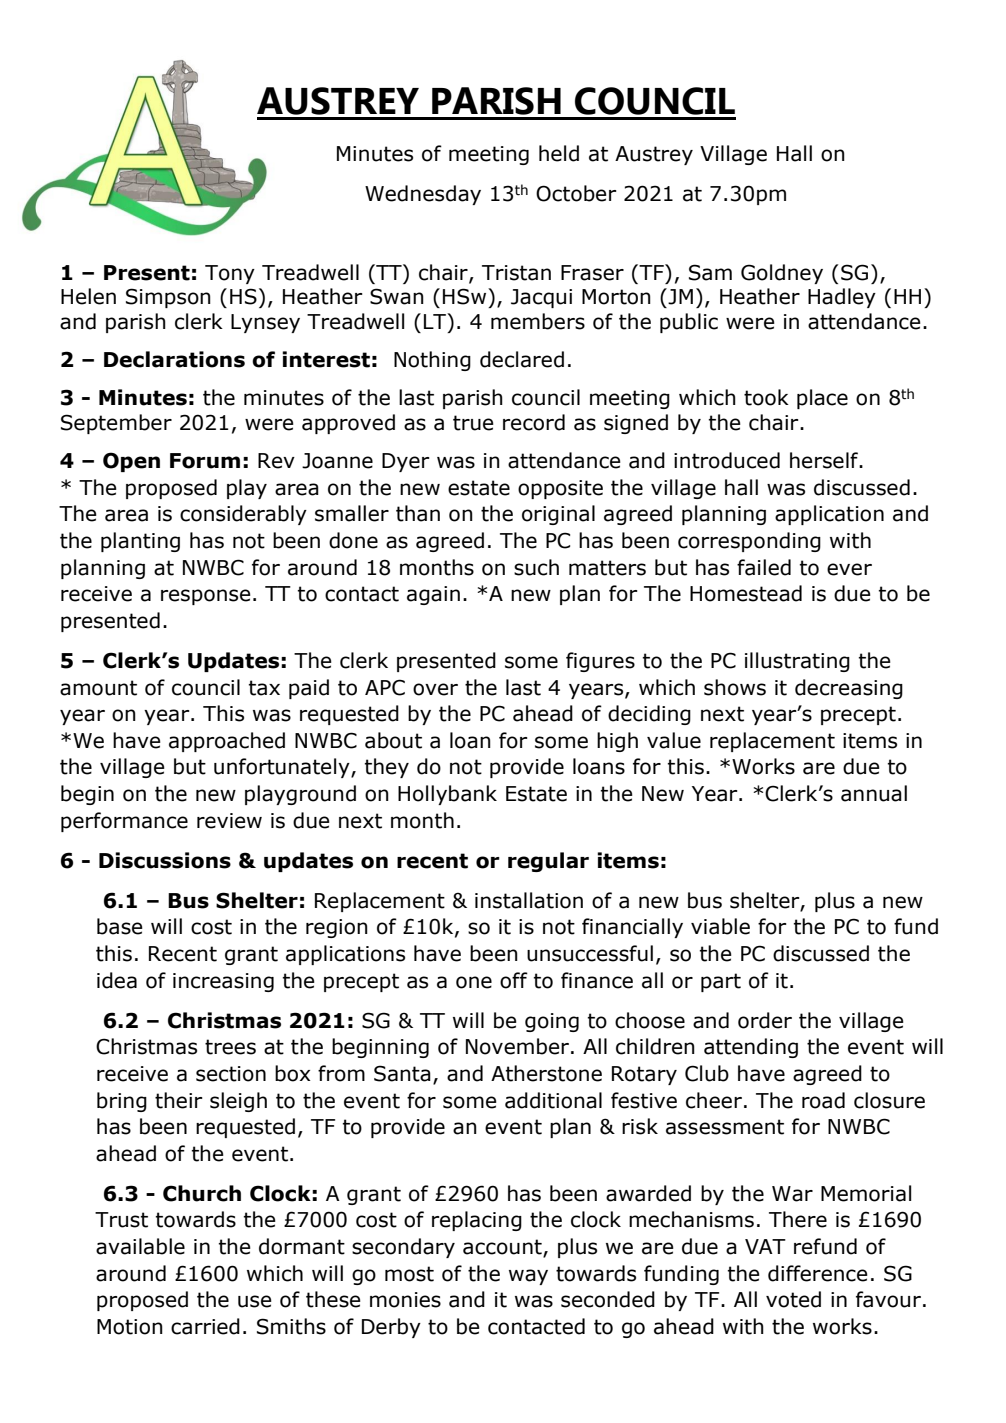 Image resolution: width=1006 pixels, height=1423 pixels. Describe the element at coordinates (230, 274) in the document. I see `Tony` at that location.
